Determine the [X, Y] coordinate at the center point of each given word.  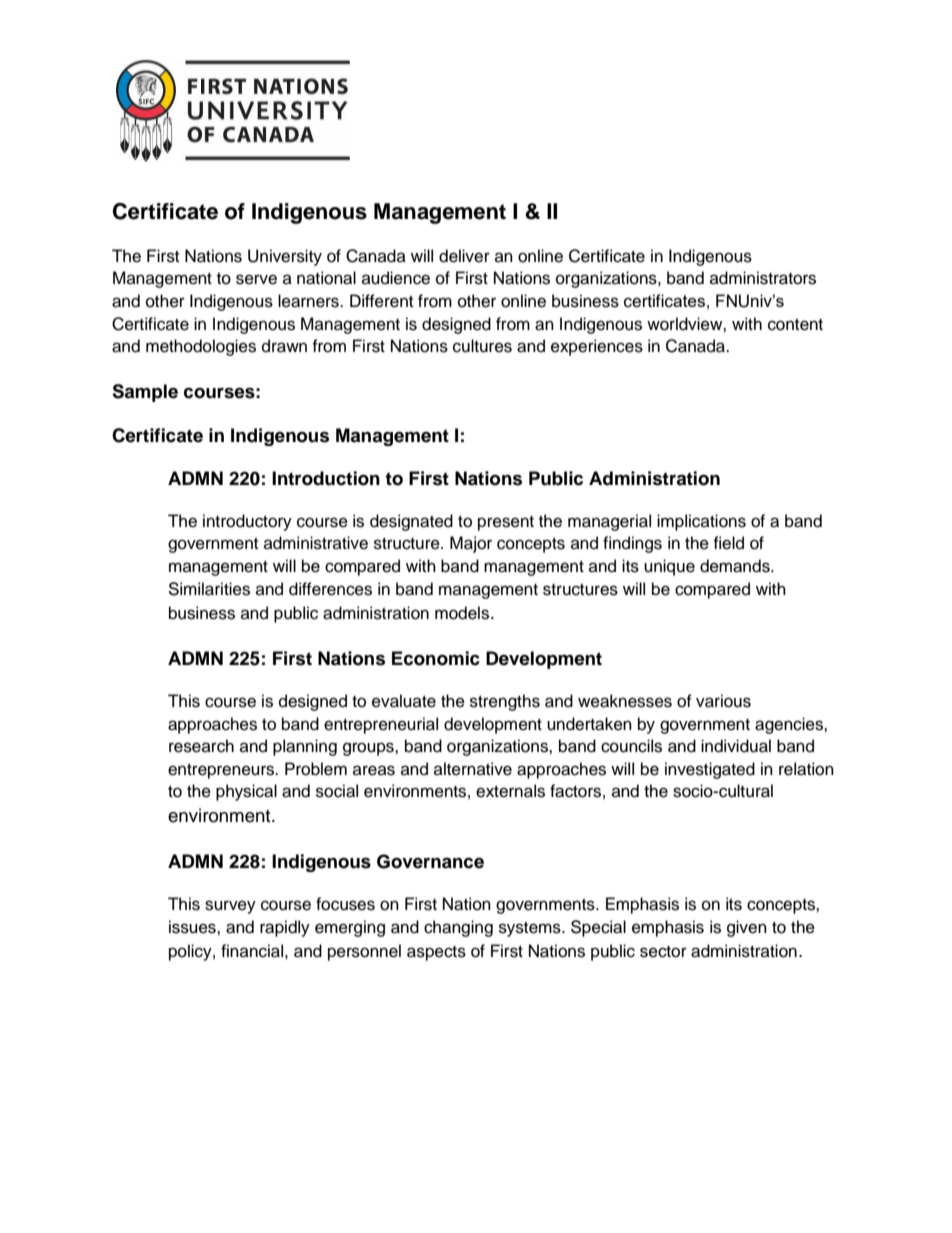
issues [193, 927]
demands [736, 566]
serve [256, 279]
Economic [436, 658]
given [747, 928]
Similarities [209, 589]
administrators [763, 278]
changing [458, 928]
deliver [464, 256]
